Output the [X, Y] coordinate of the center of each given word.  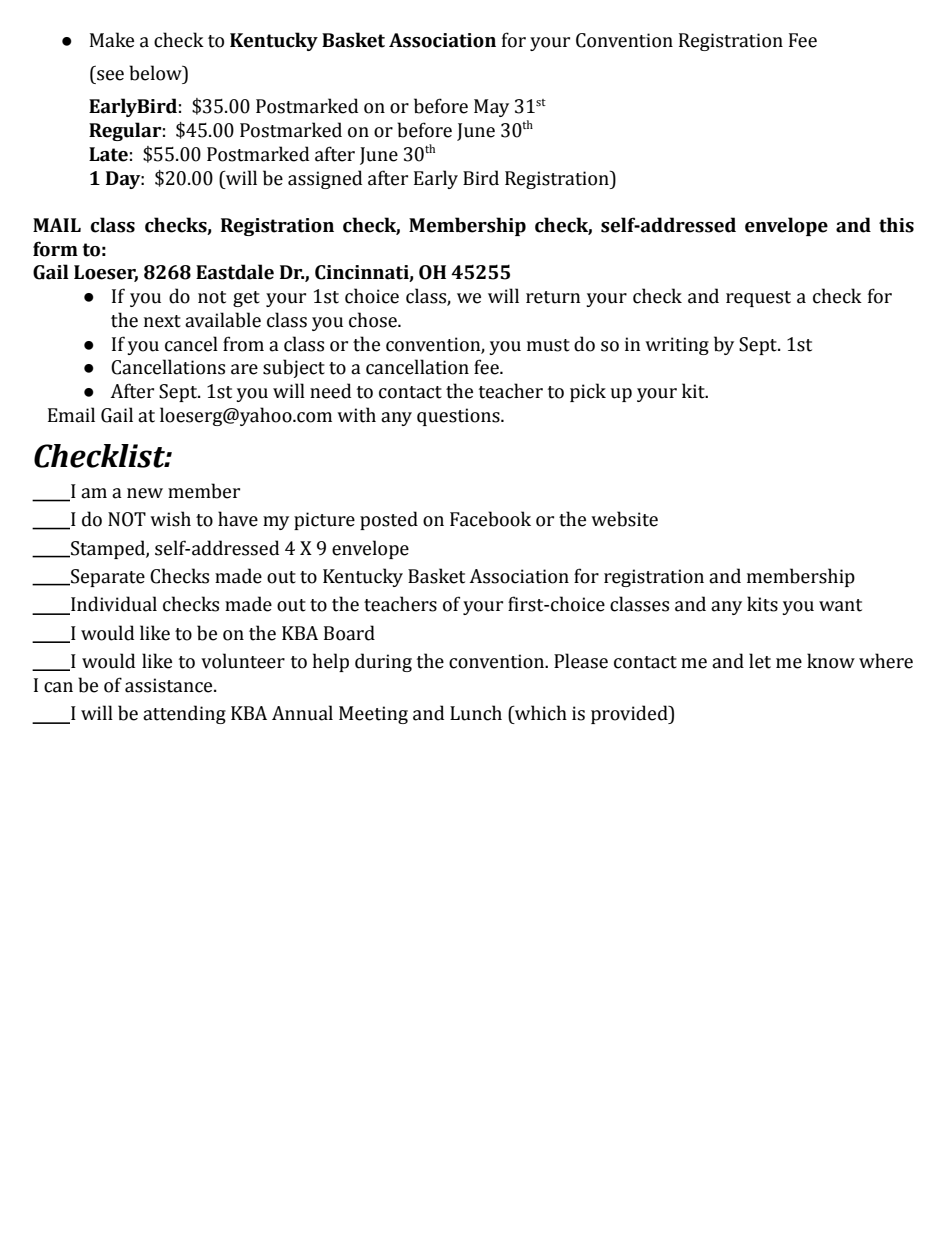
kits [762, 604]
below [156, 73]
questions [459, 417]
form [55, 249]
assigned [325, 179]
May [491, 108]
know [831, 661]
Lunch [476, 713]
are [244, 369]
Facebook [490, 519]
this [896, 225]
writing [677, 346]
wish [170, 519]
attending [184, 714]
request [758, 299]
